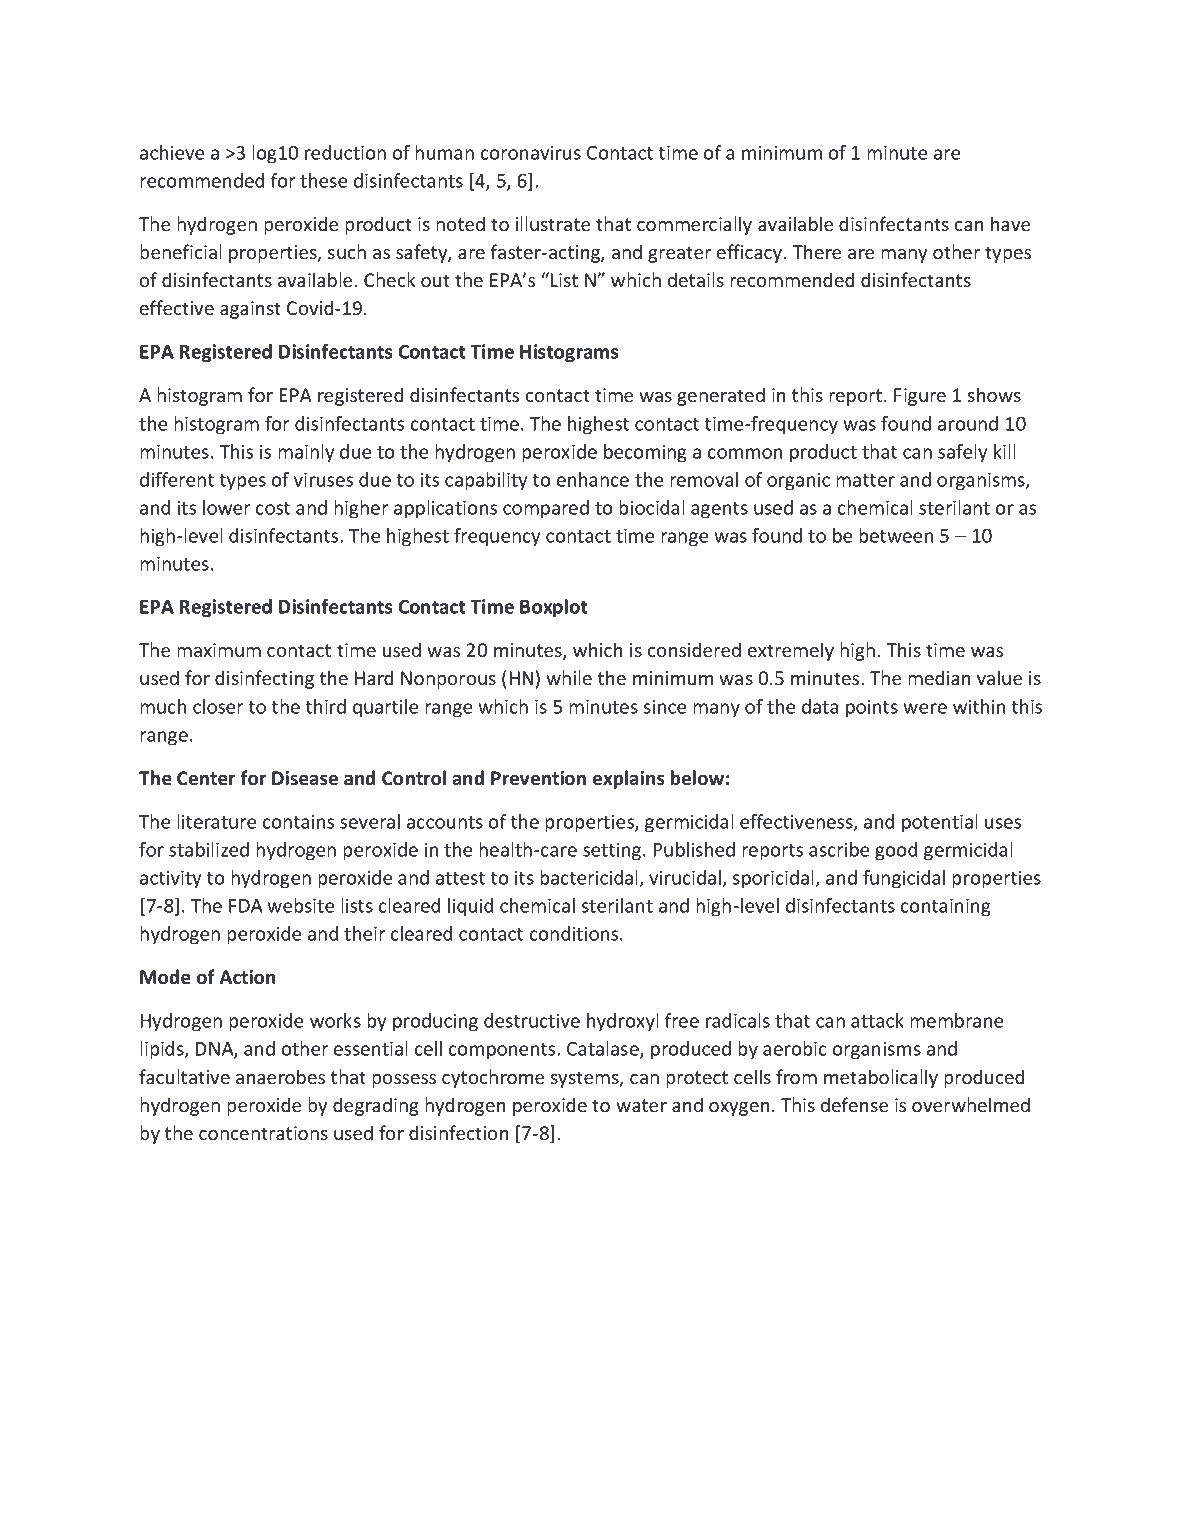  What do you see at coordinates (881, 1078) in the image?
I see `metabolically` at bounding box center [881, 1078].
